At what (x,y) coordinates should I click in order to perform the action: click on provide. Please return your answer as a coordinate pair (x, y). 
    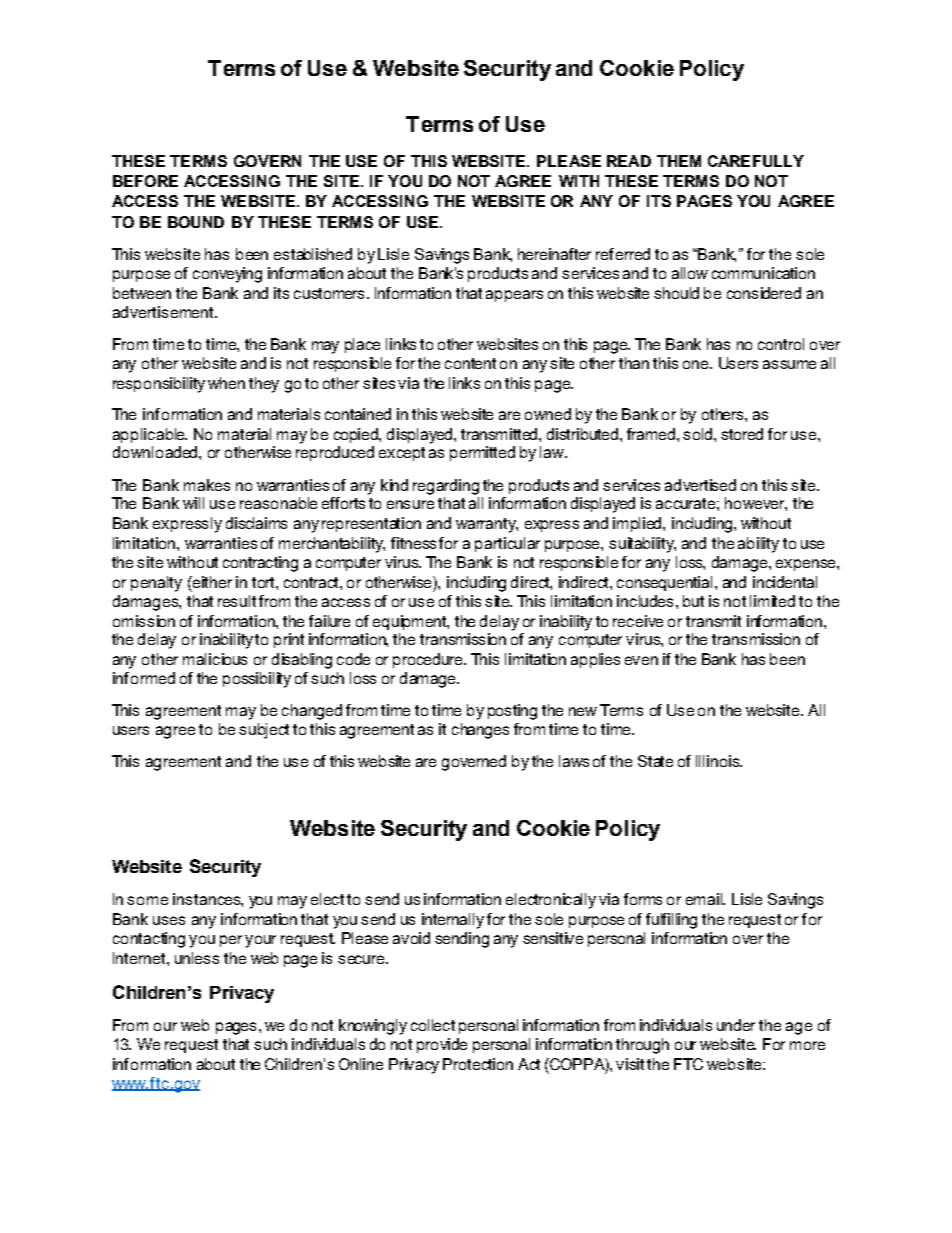
    Looking at the image, I should click on (442, 1045).
